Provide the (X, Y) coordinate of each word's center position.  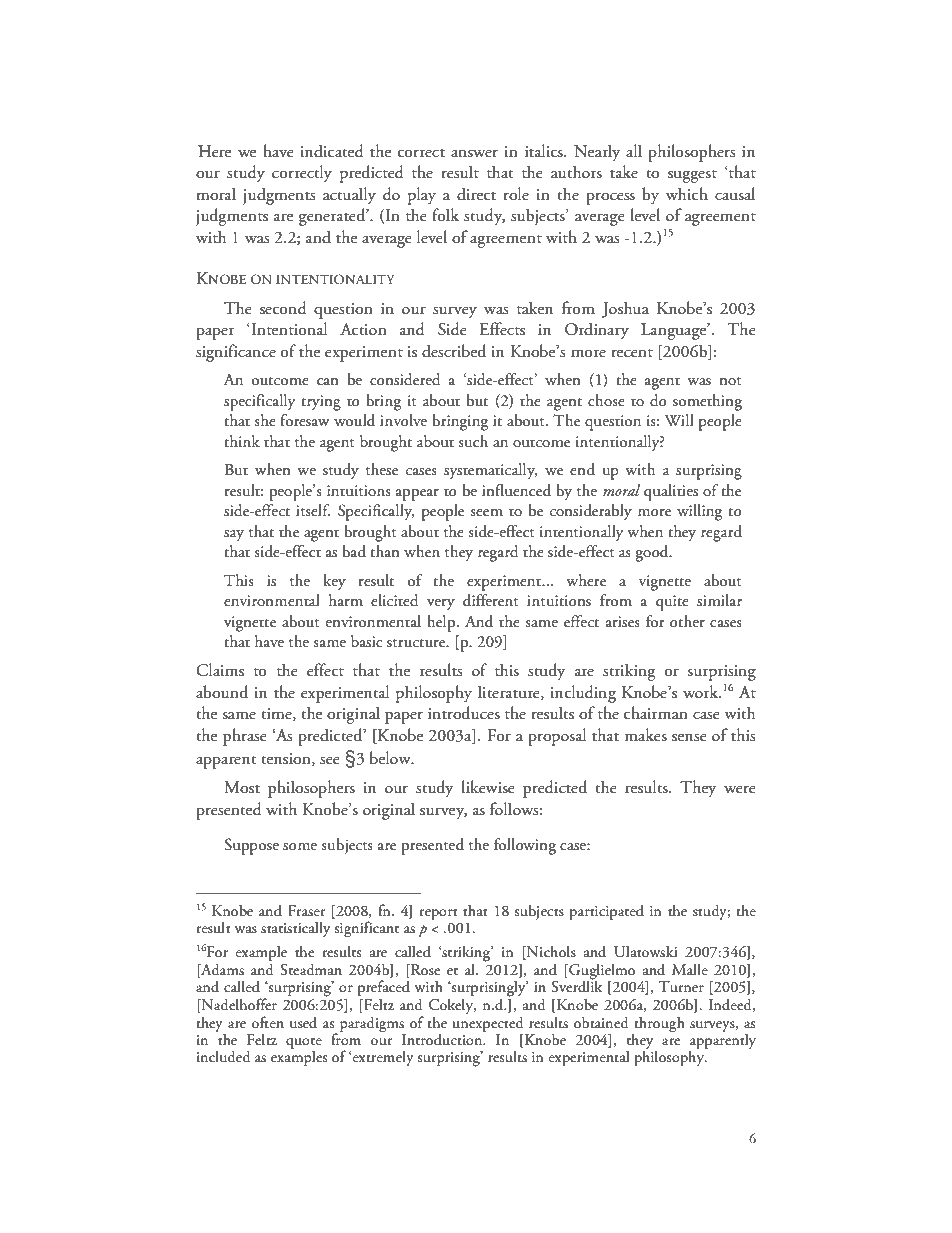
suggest (692, 176)
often (268, 1022)
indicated (332, 151)
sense (689, 738)
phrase (245, 737)
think (242, 441)
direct (476, 194)
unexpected (488, 1024)
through (659, 1025)
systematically (491, 471)
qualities (671, 492)
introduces (464, 713)
